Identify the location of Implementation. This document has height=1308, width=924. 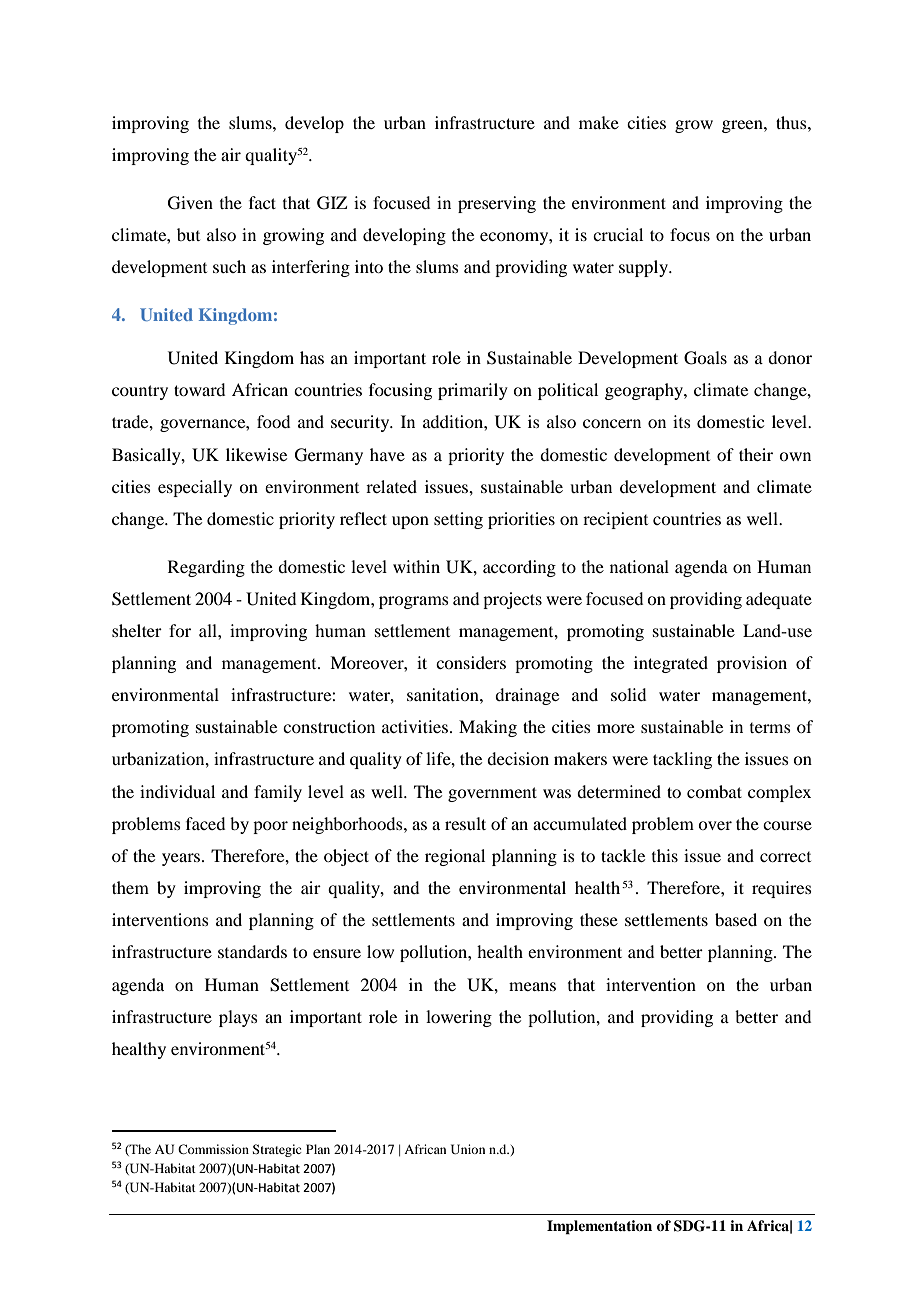
(599, 1227).
